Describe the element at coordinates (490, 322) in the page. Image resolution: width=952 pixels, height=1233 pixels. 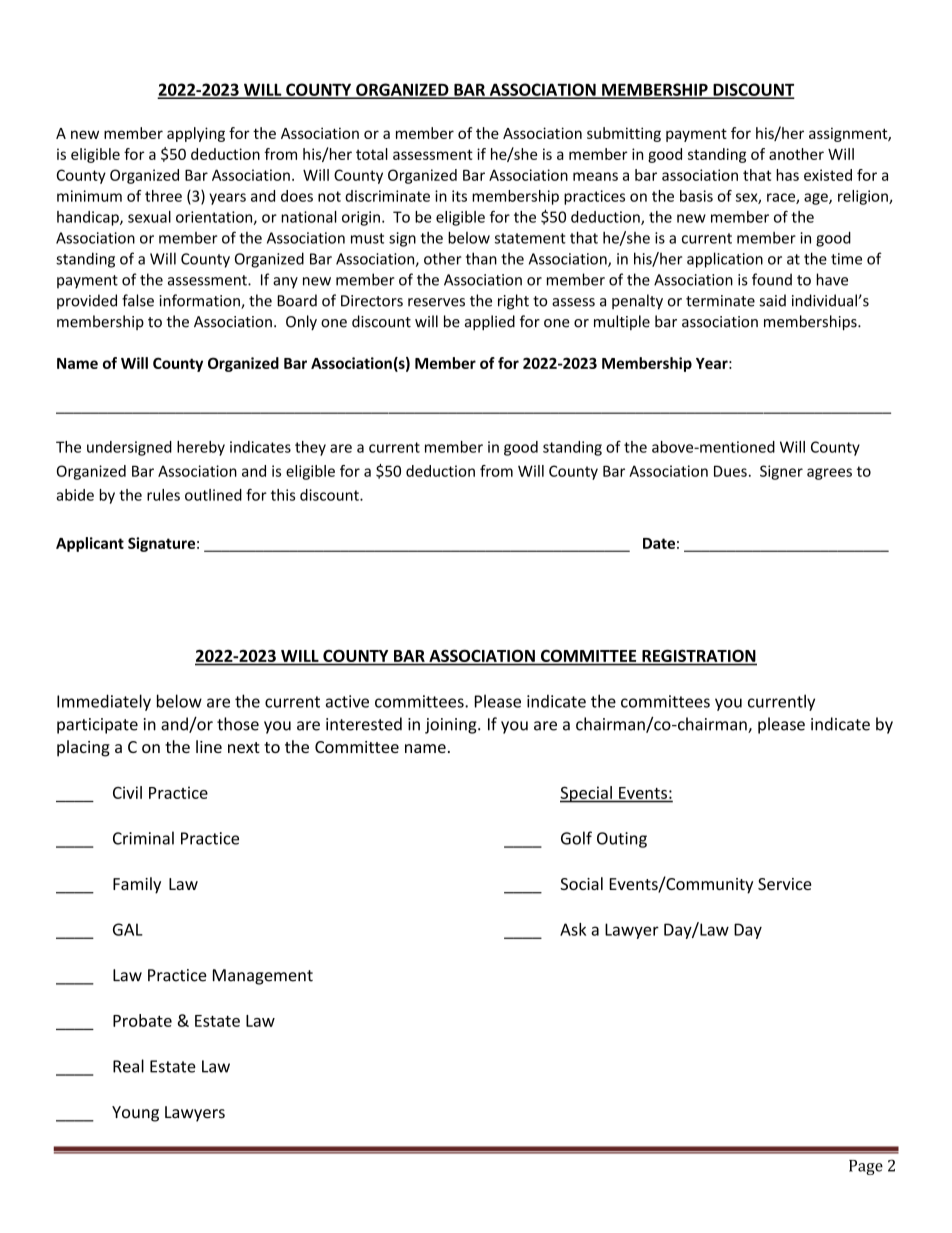
I see `applied` at that location.
